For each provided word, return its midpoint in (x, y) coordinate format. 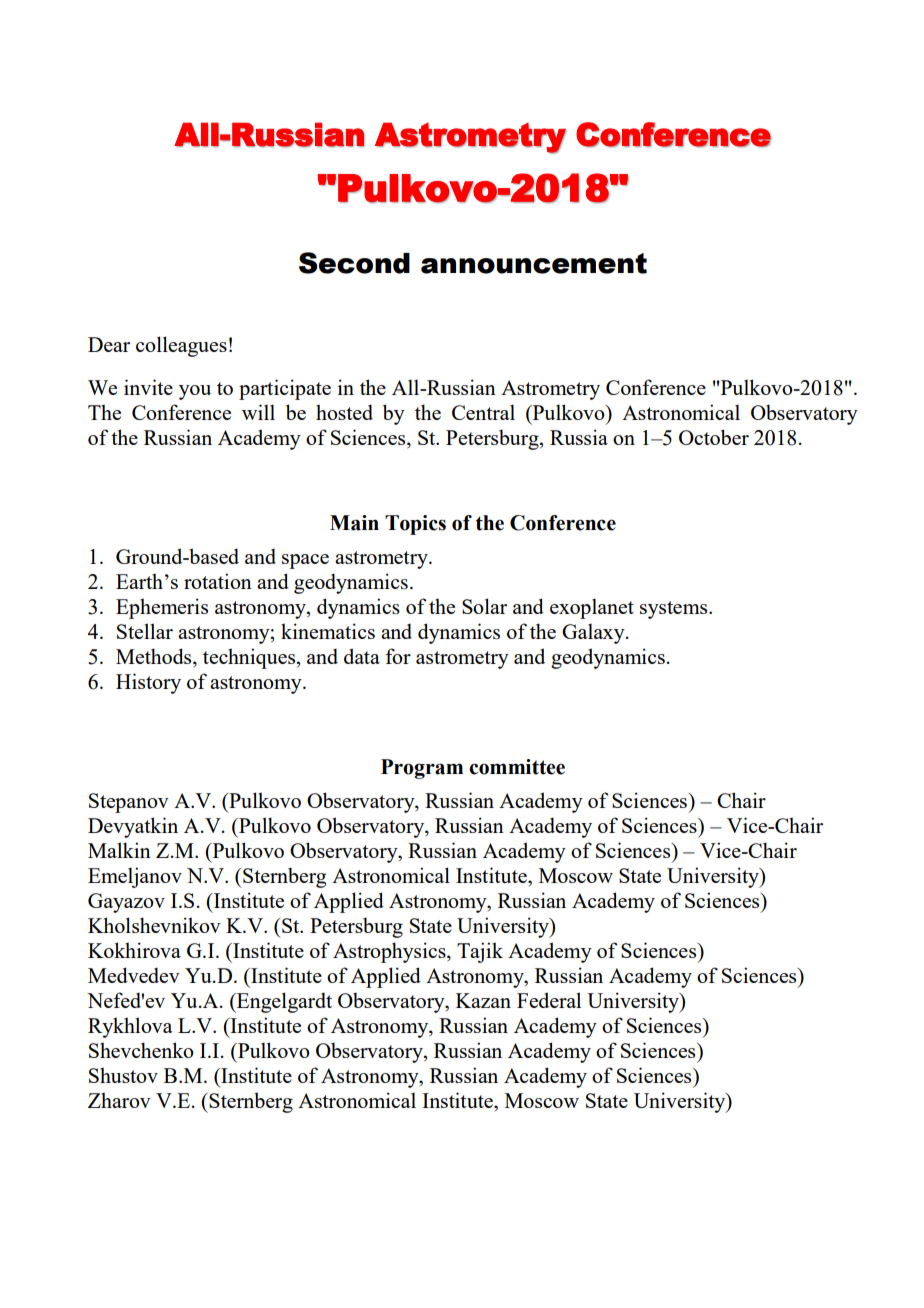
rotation (218, 581)
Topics (415, 525)
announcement (534, 263)
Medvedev (134, 975)
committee (517, 767)
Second (354, 263)
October (714, 437)
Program (422, 769)
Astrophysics (390, 952)
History (148, 683)
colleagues (181, 346)
